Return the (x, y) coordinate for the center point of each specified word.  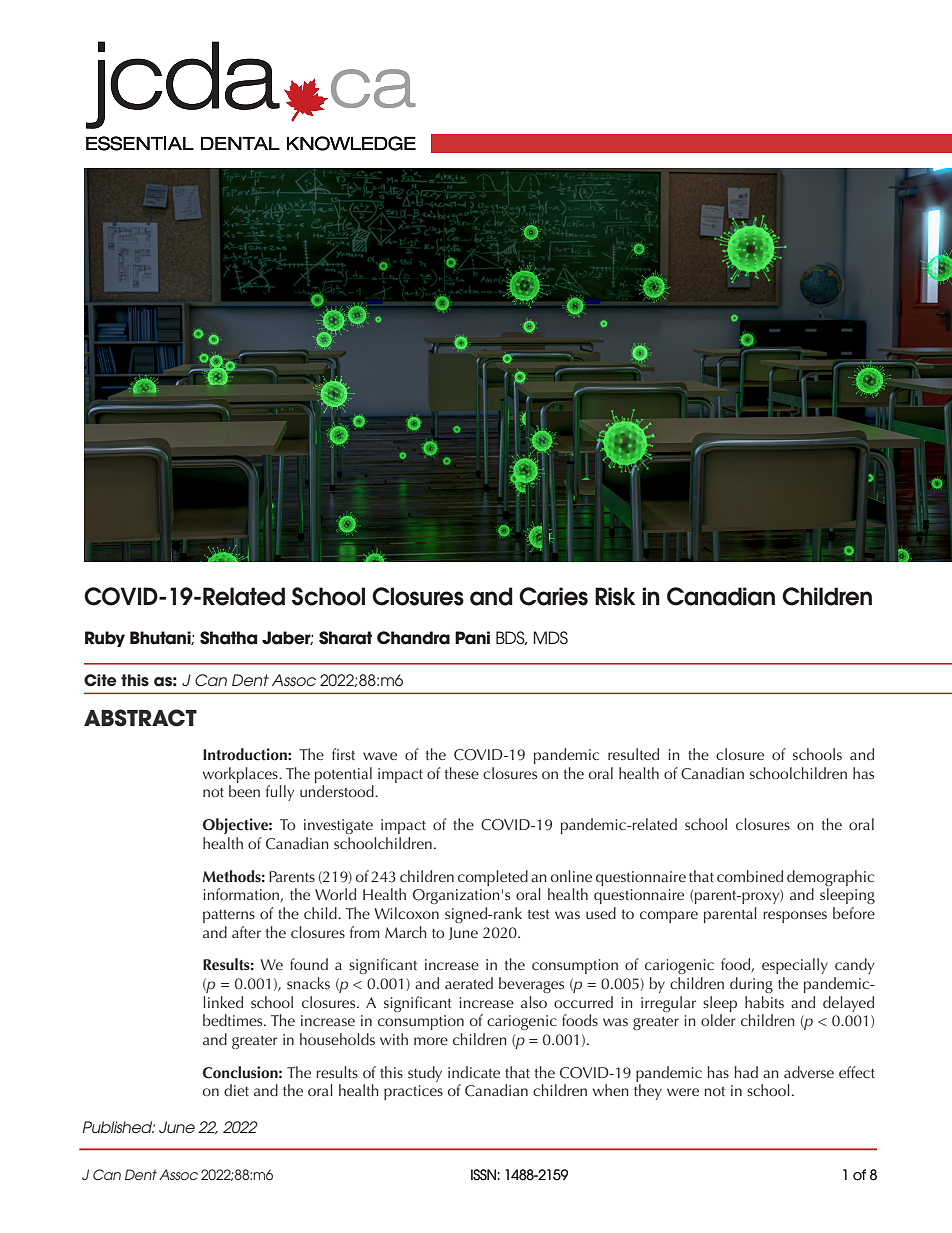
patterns (229, 916)
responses (795, 917)
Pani (472, 638)
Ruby (105, 639)
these (462, 773)
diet (236, 1090)
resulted (633, 754)
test (539, 914)
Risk (615, 596)
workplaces (241, 775)
